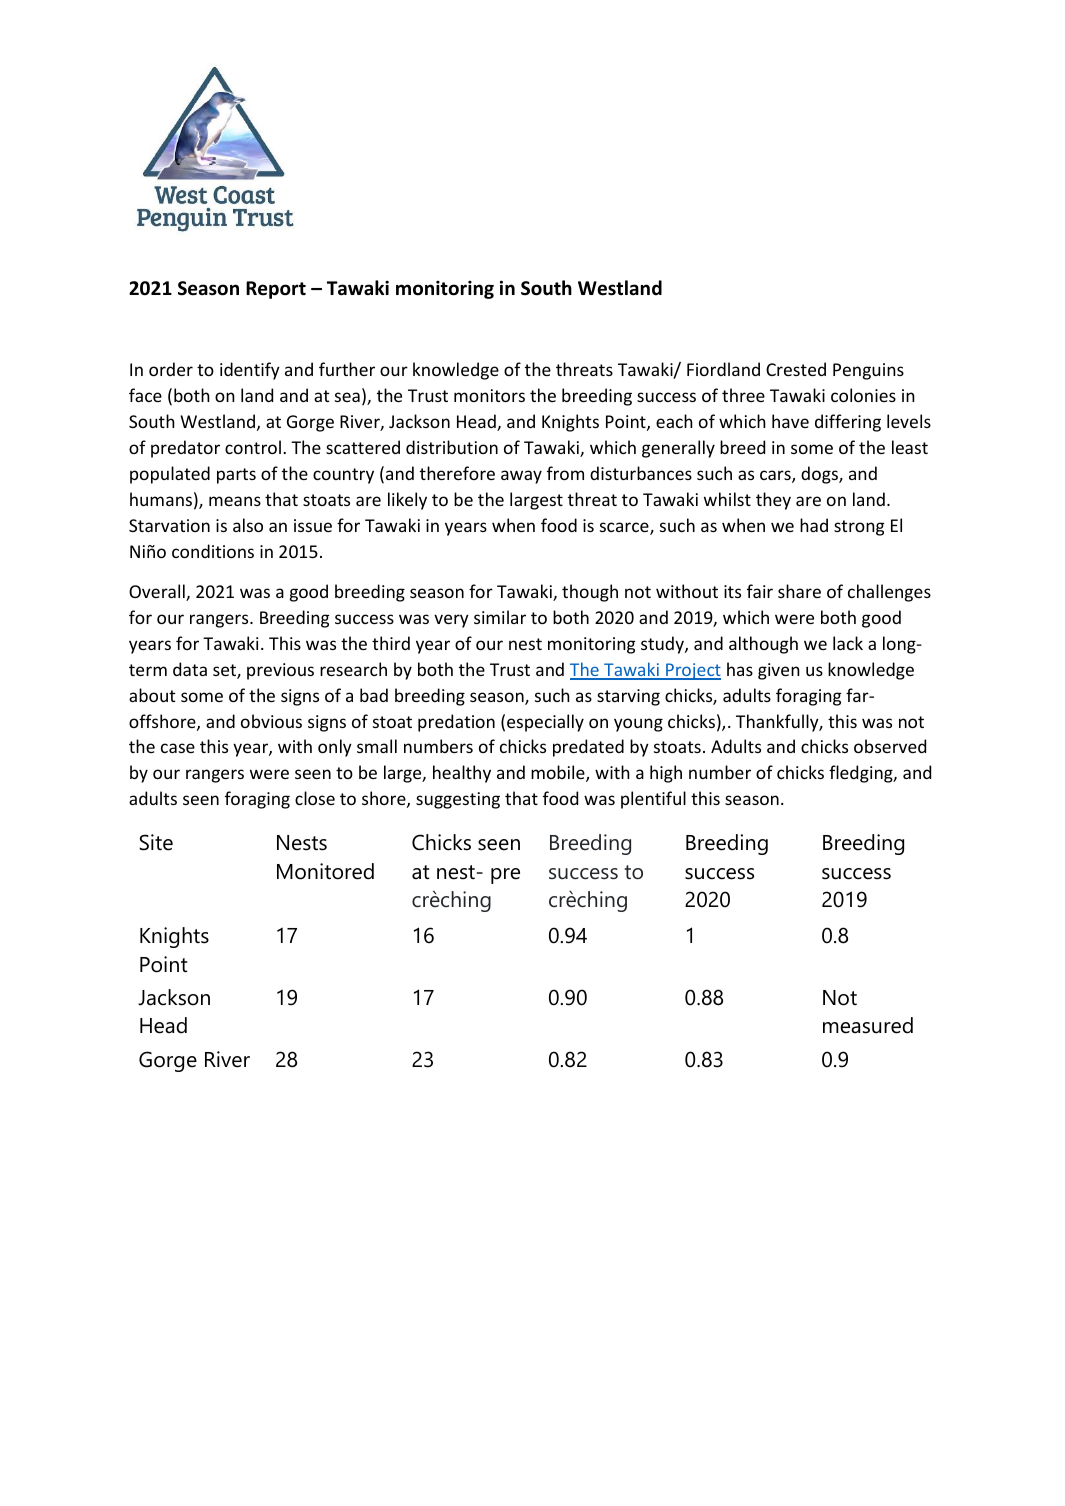  What do you see at coordinates (814, 525) in the screenshot?
I see `had` at bounding box center [814, 525].
